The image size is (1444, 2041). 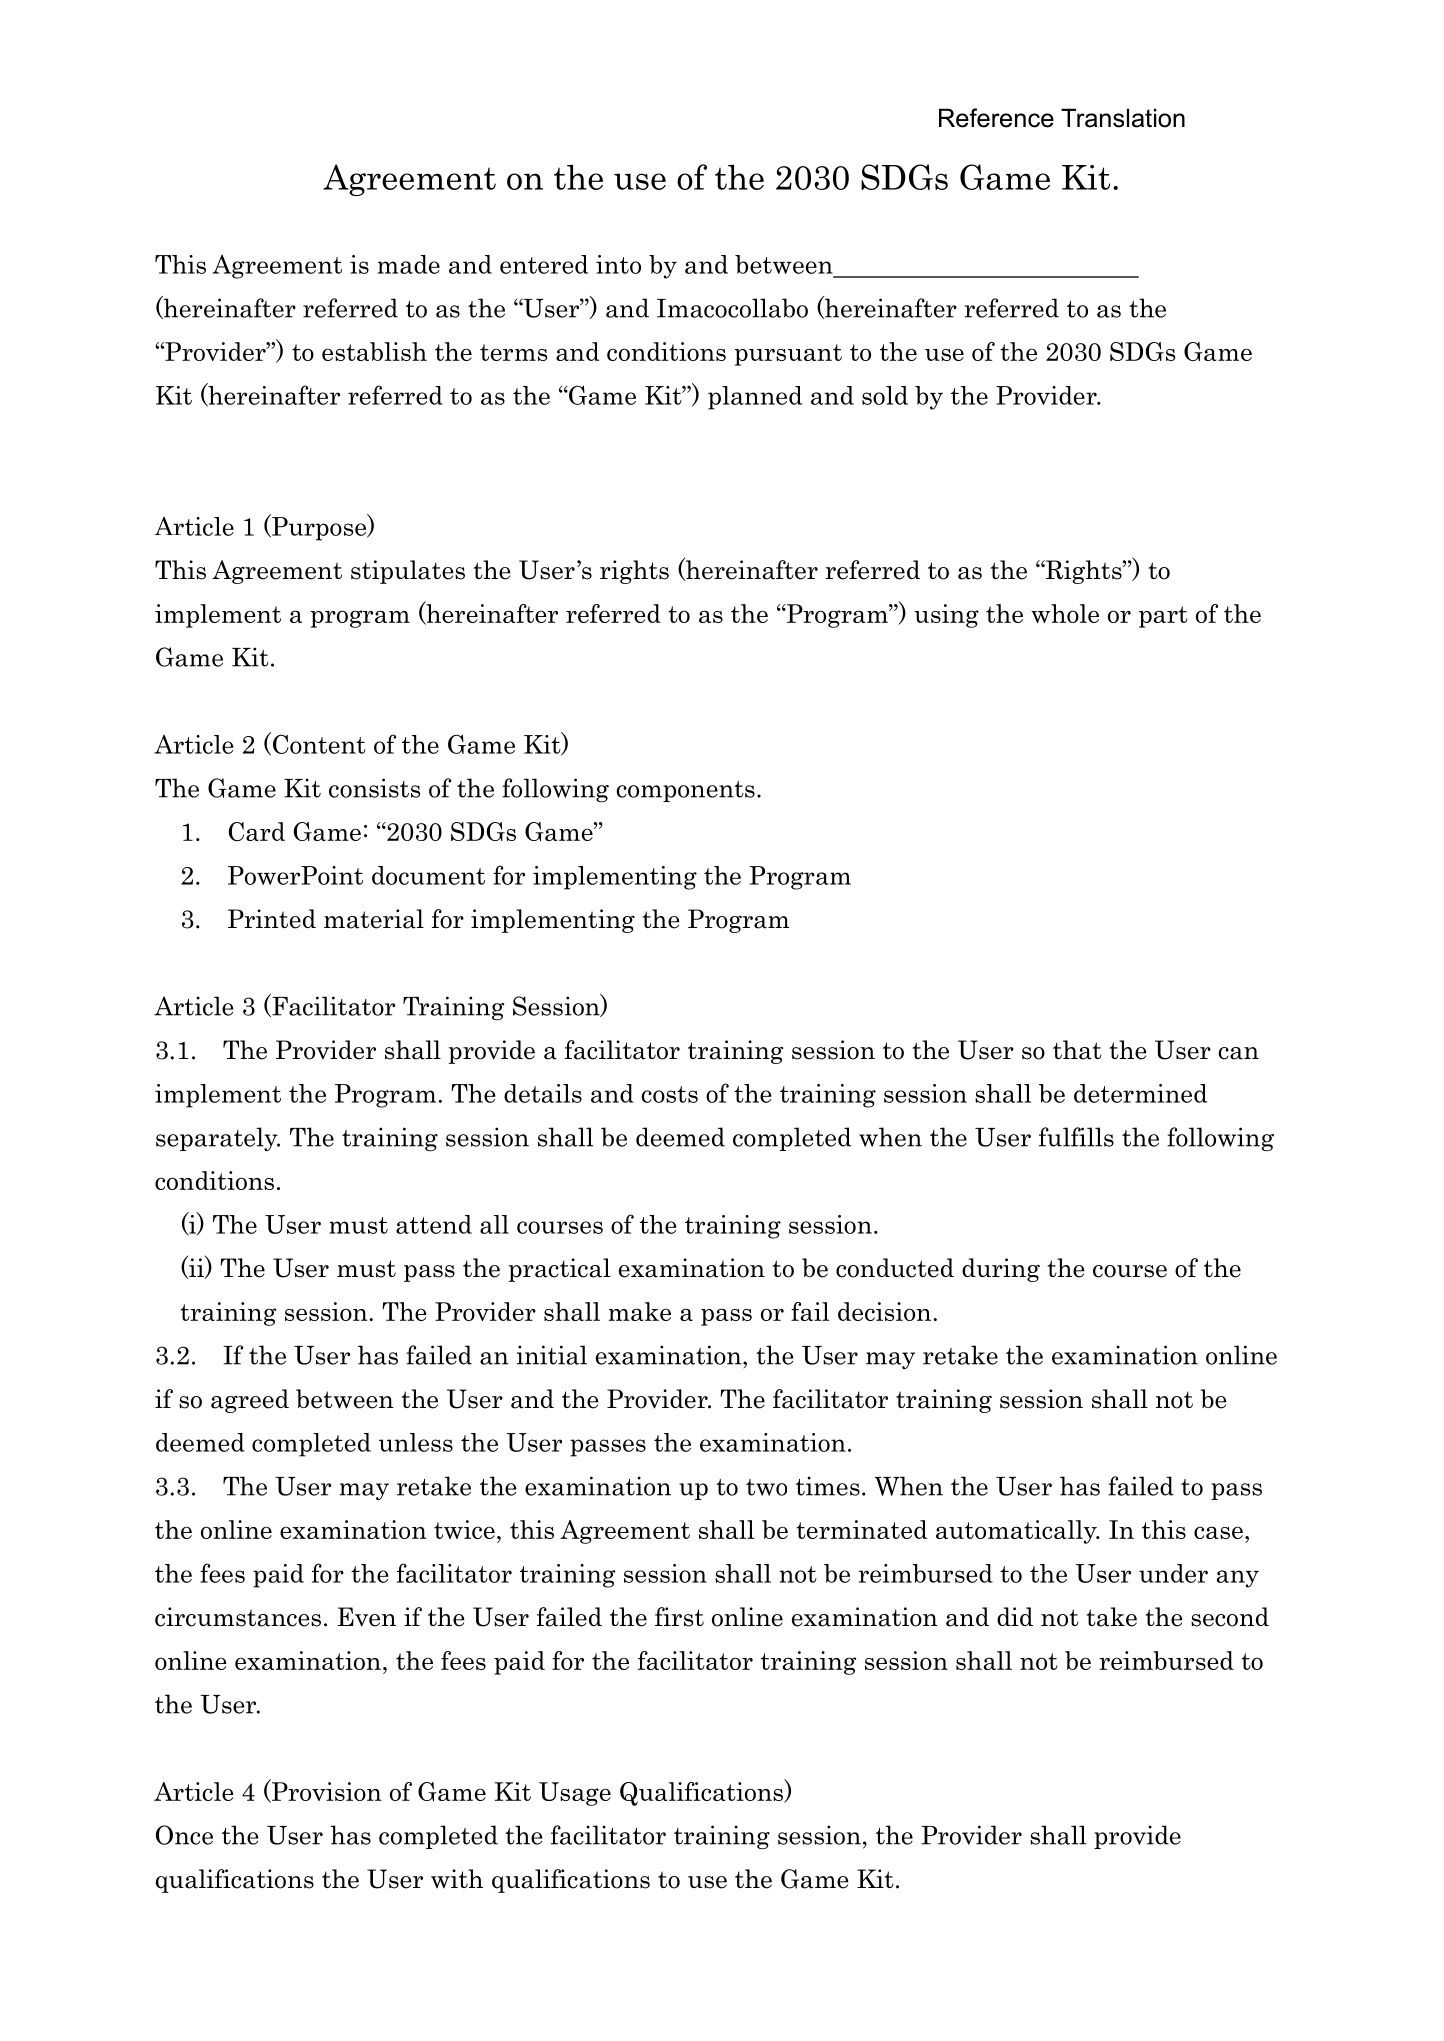 I want to click on agreed, so click(x=250, y=1401).
